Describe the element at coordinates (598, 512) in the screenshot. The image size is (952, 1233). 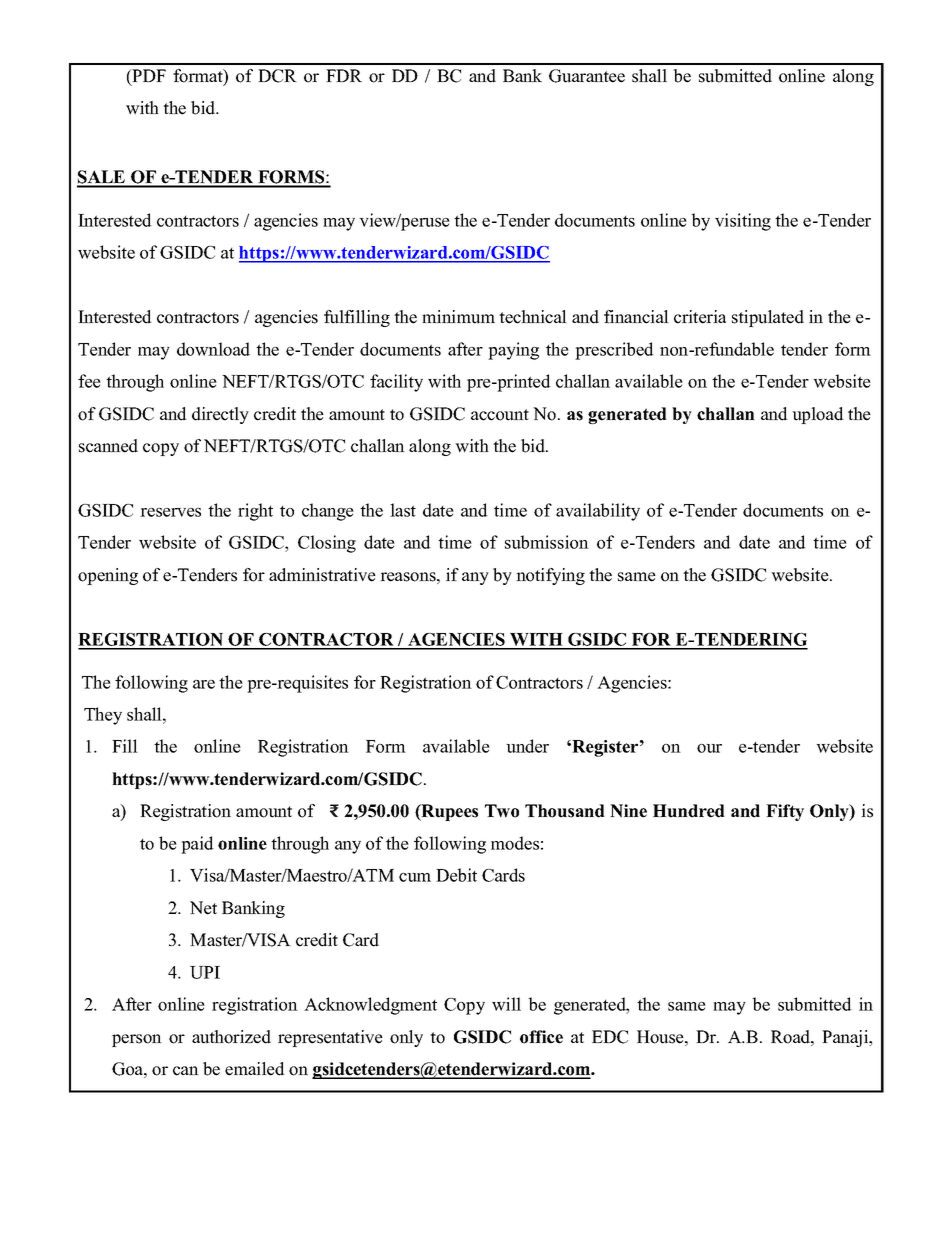
I see `availability` at that location.
